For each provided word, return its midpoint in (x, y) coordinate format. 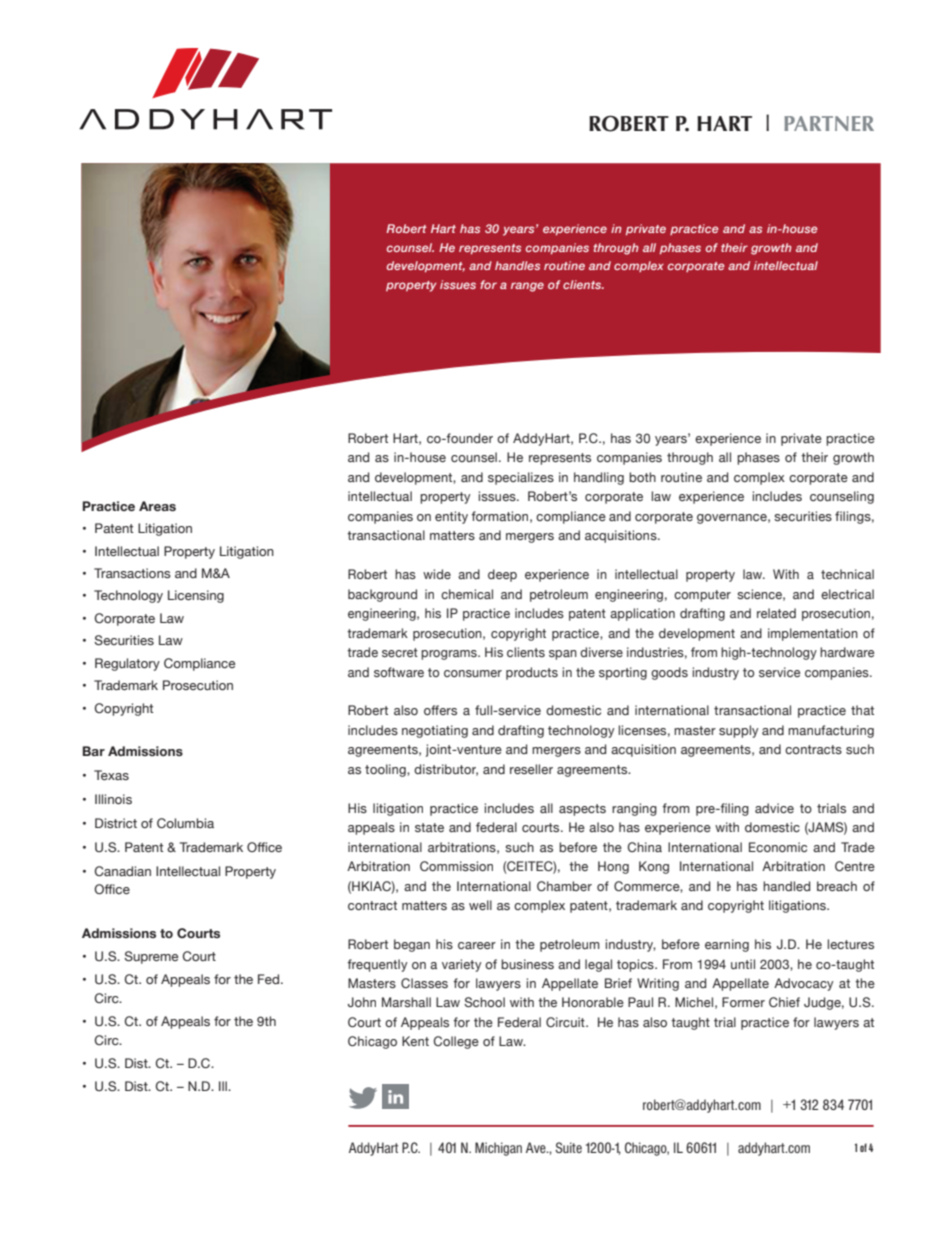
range (527, 287)
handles (517, 265)
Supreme (151, 957)
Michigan (498, 1149)
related (776, 613)
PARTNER (829, 123)
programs (450, 655)
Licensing (196, 596)
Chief (784, 1002)
